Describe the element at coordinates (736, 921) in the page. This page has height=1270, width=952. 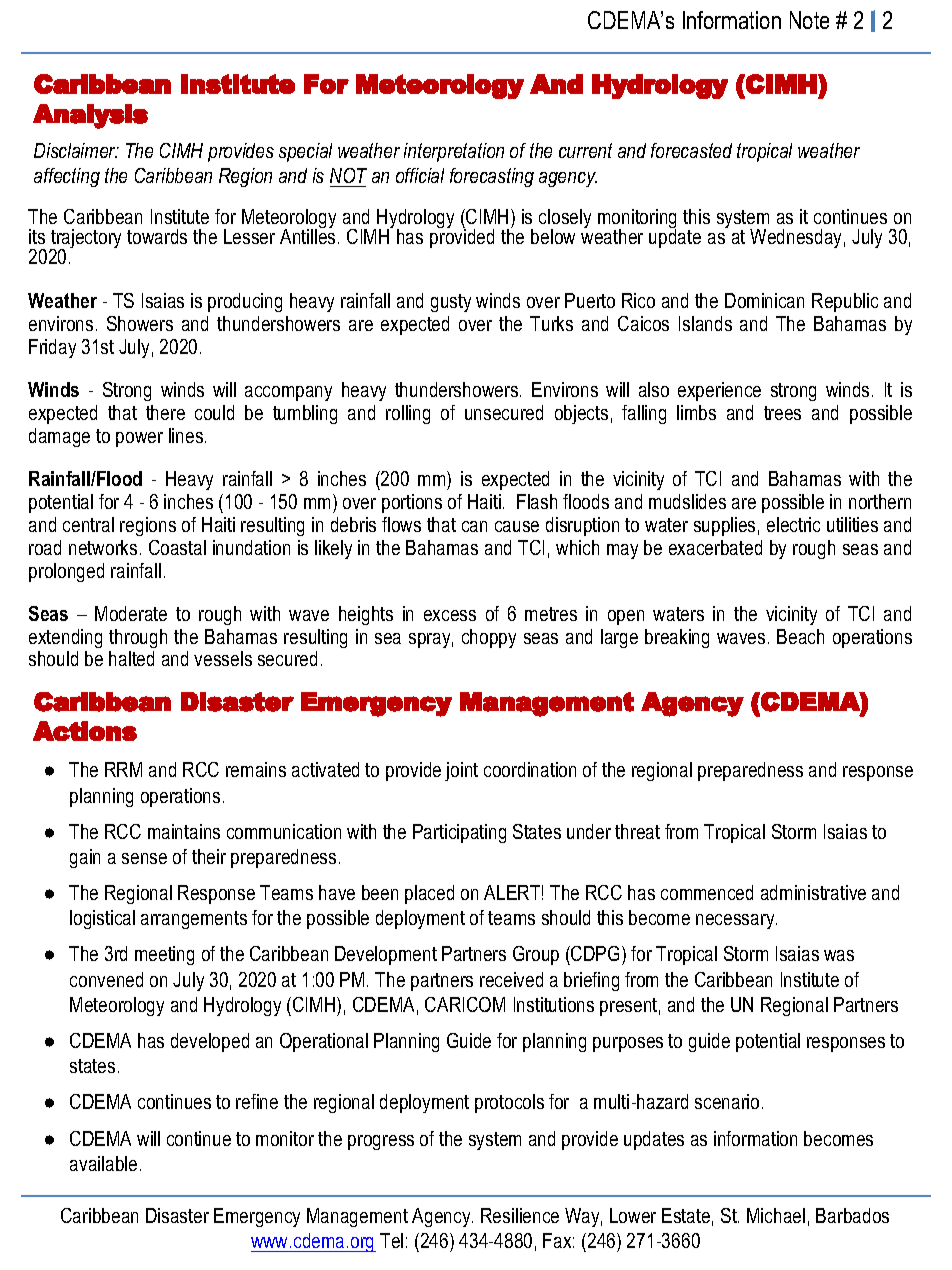
I see `necessary` at that location.
